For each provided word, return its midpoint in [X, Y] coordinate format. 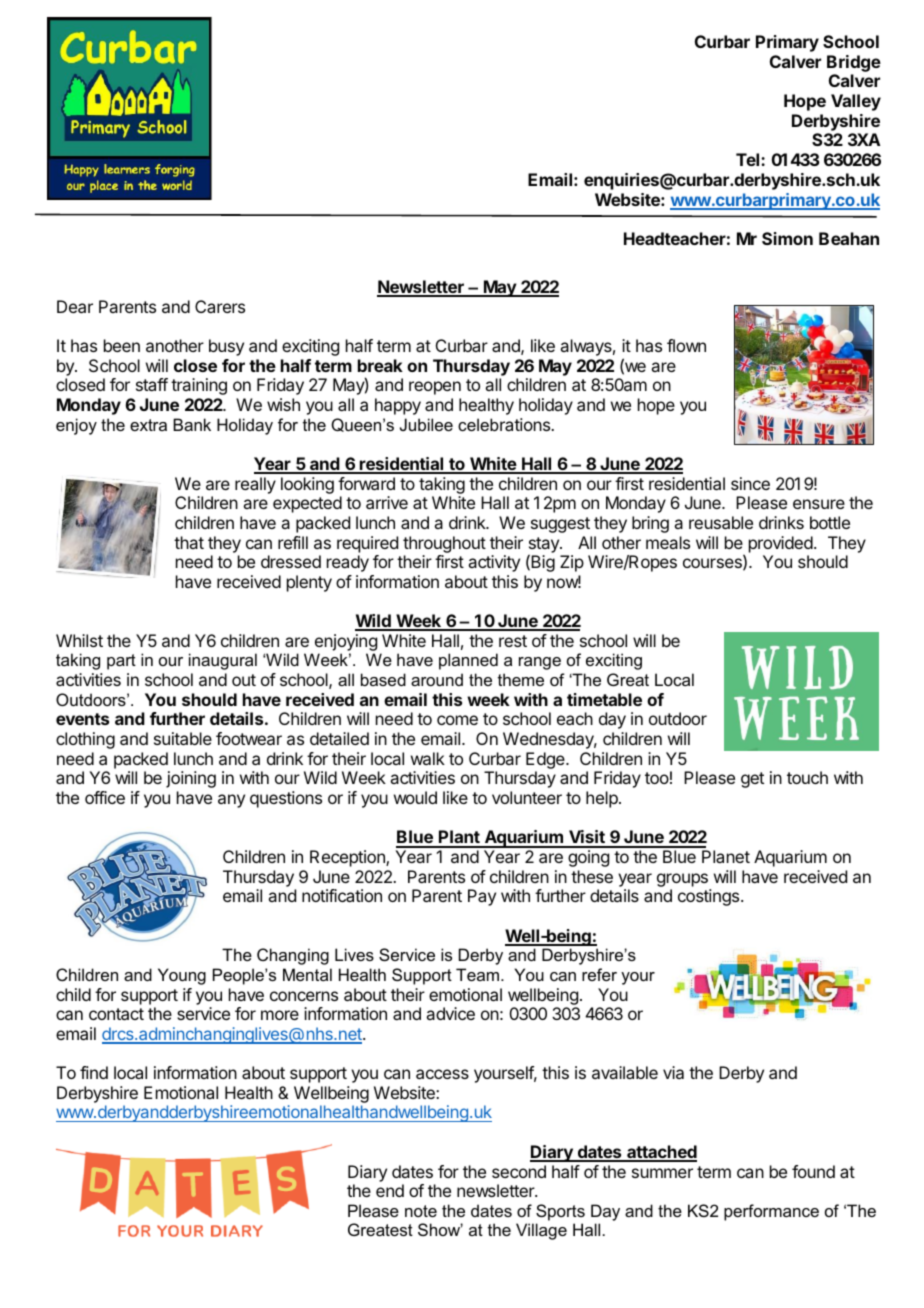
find [94, 1072]
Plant [459, 838]
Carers [220, 306]
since [750, 483]
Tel [749, 159]
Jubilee [426, 424]
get [752, 780]
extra [148, 425]
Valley [856, 102]
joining [191, 779]
